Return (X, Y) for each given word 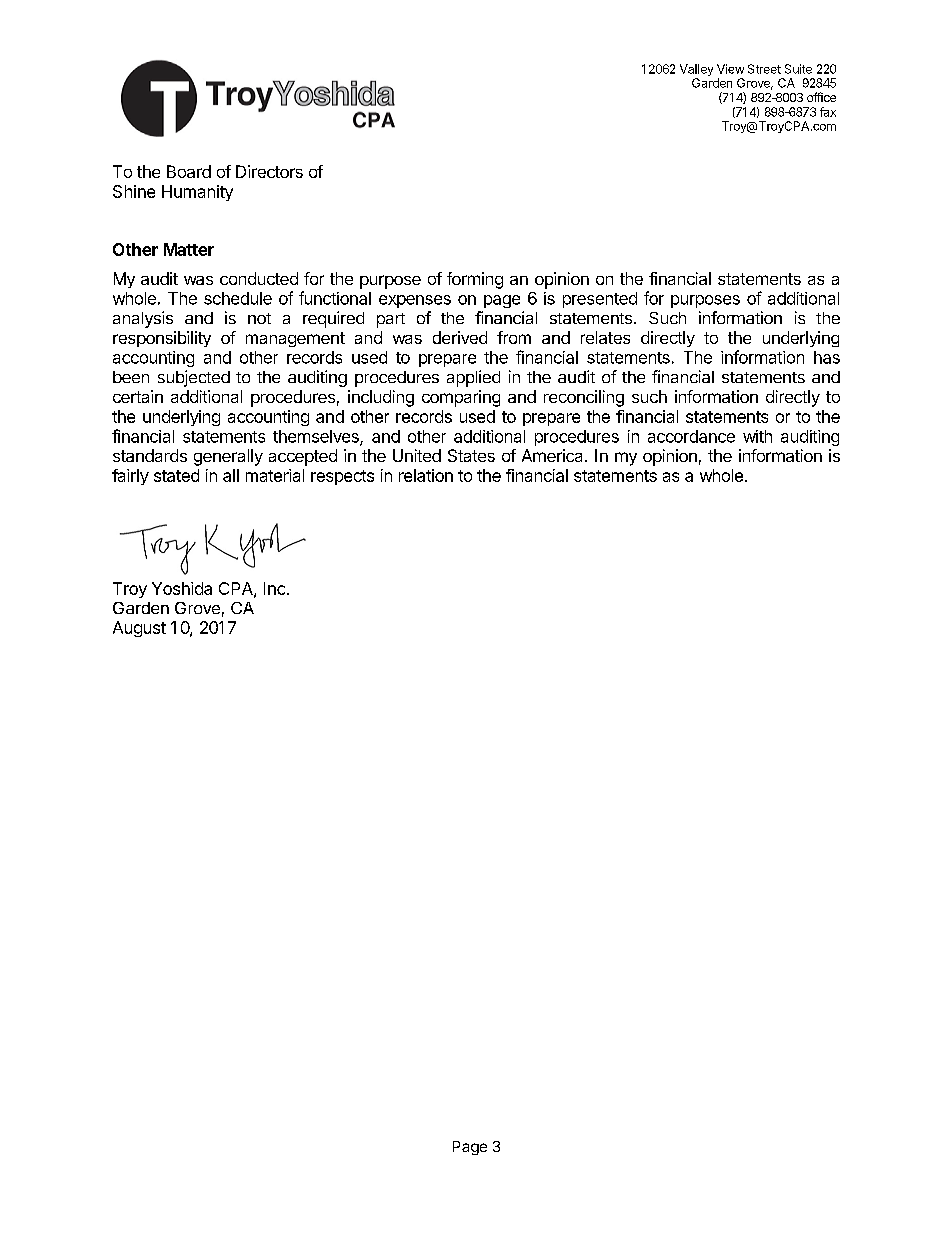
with (757, 436)
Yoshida (182, 588)
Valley (696, 71)
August (139, 629)
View (730, 69)
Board (189, 171)
